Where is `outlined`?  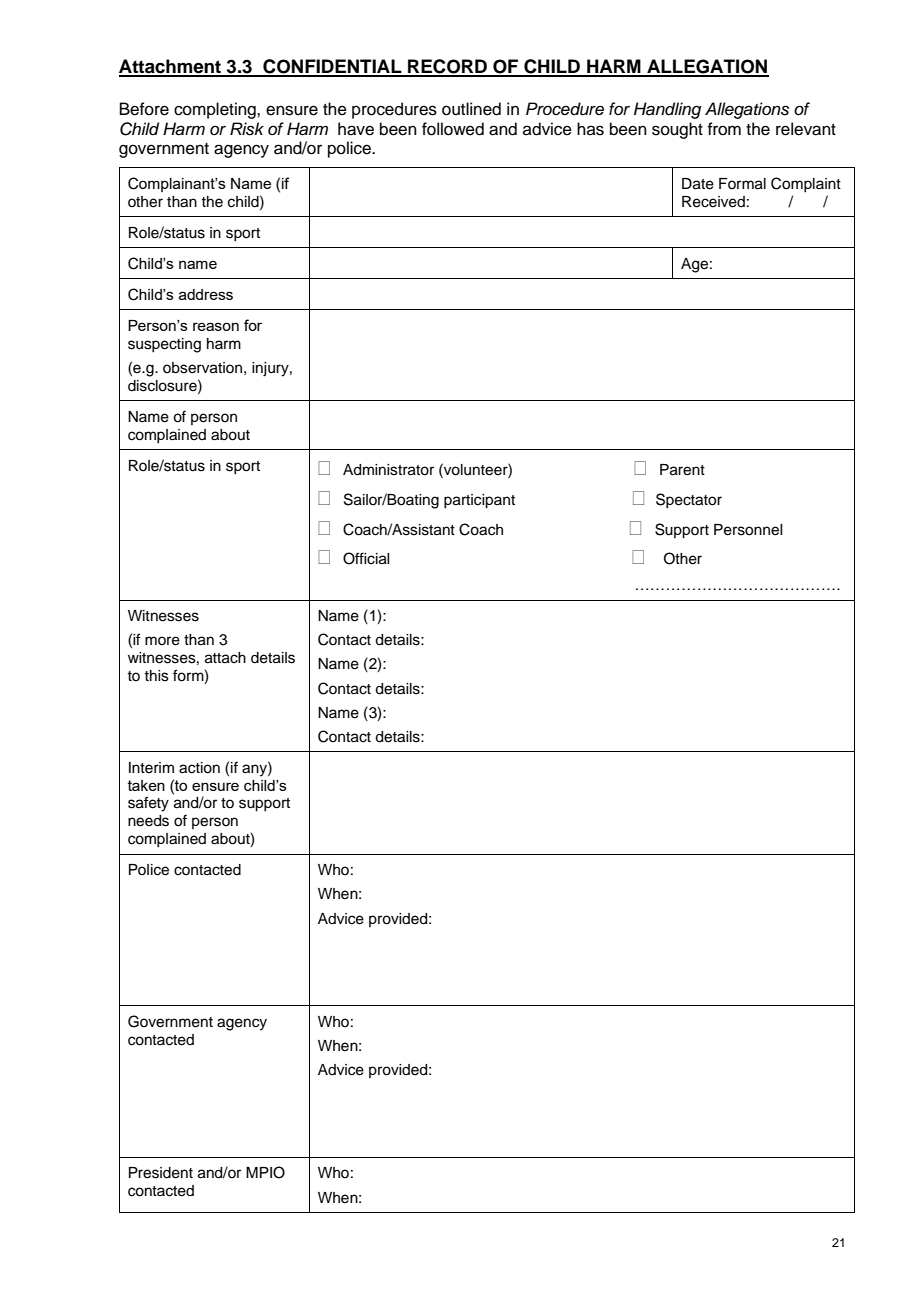
outlined is located at coordinates (471, 109).
